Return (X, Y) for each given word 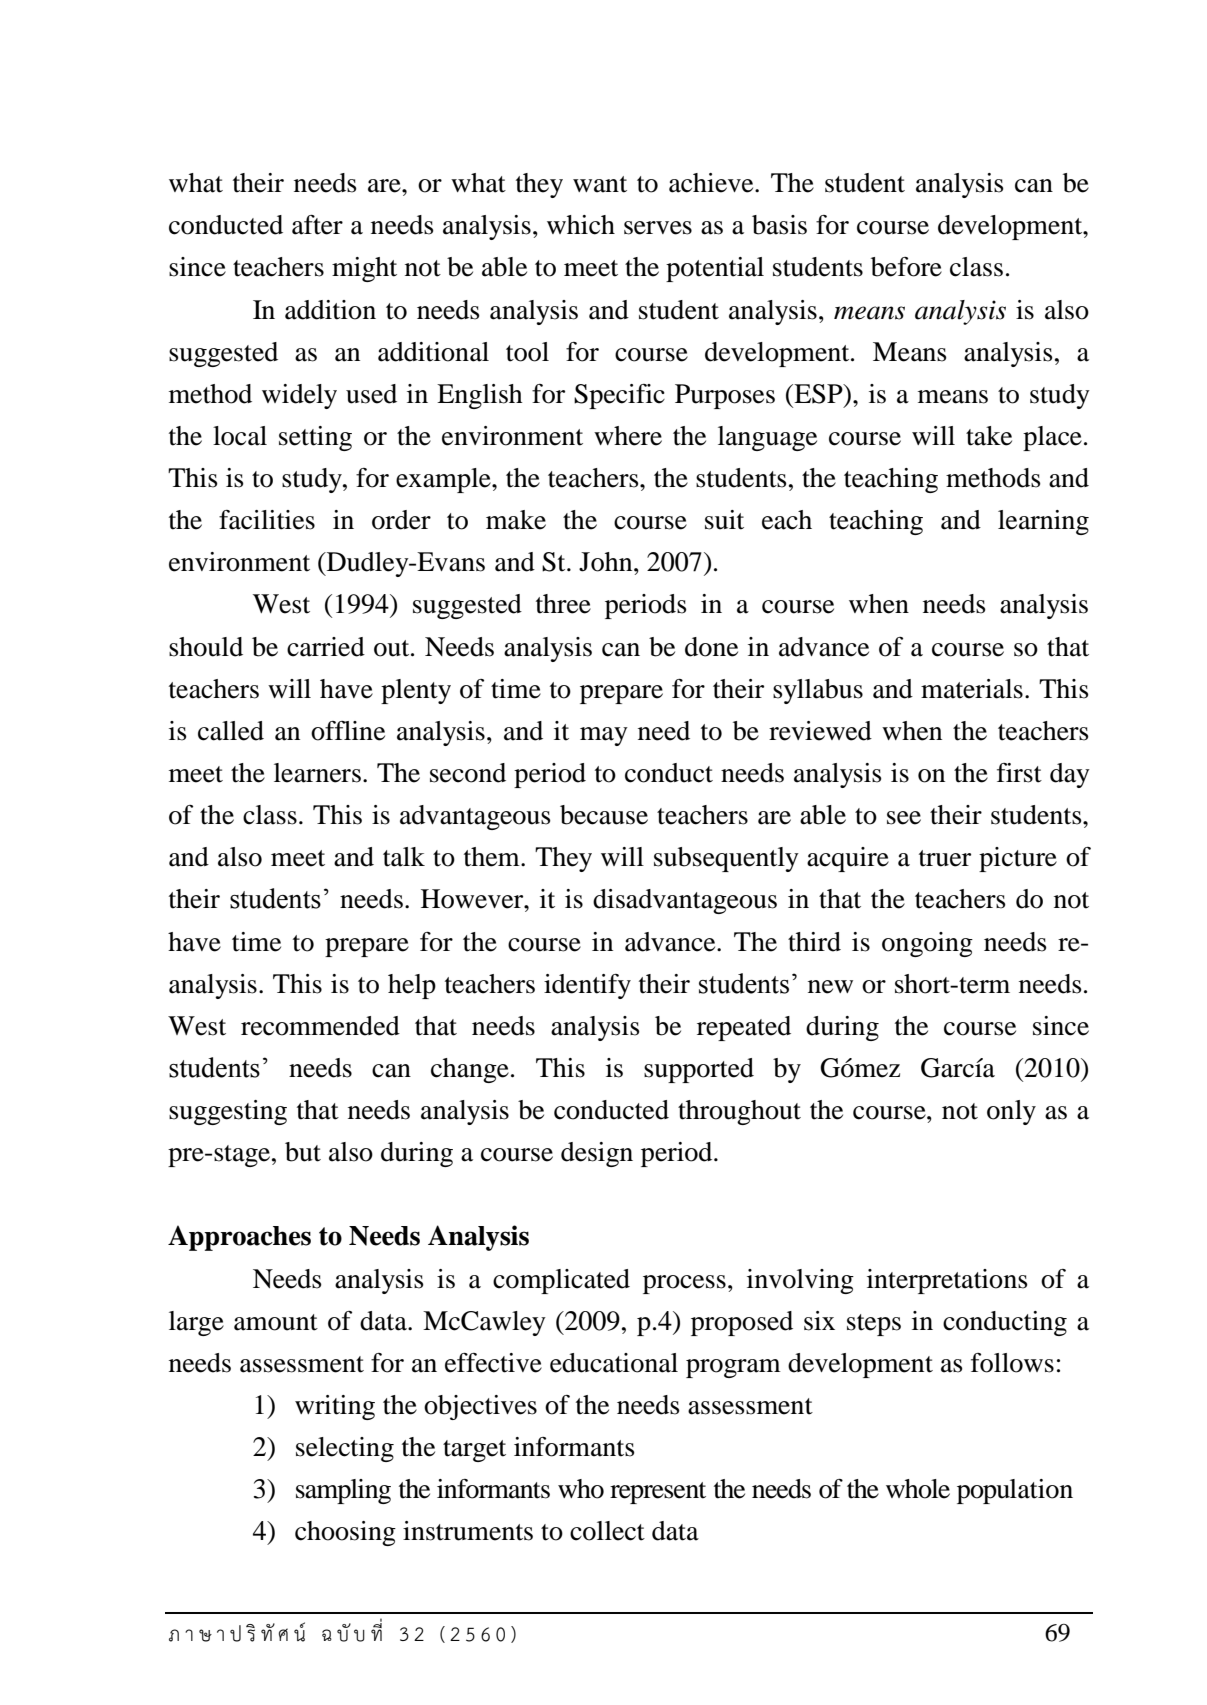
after (317, 225)
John (607, 562)
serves (658, 228)
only (1011, 1112)
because (604, 815)
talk (404, 857)
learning (1043, 522)
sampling (343, 1491)
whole (918, 1489)
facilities (267, 520)
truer (945, 858)
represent (658, 1493)
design (597, 1154)
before (906, 267)
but (303, 1152)
